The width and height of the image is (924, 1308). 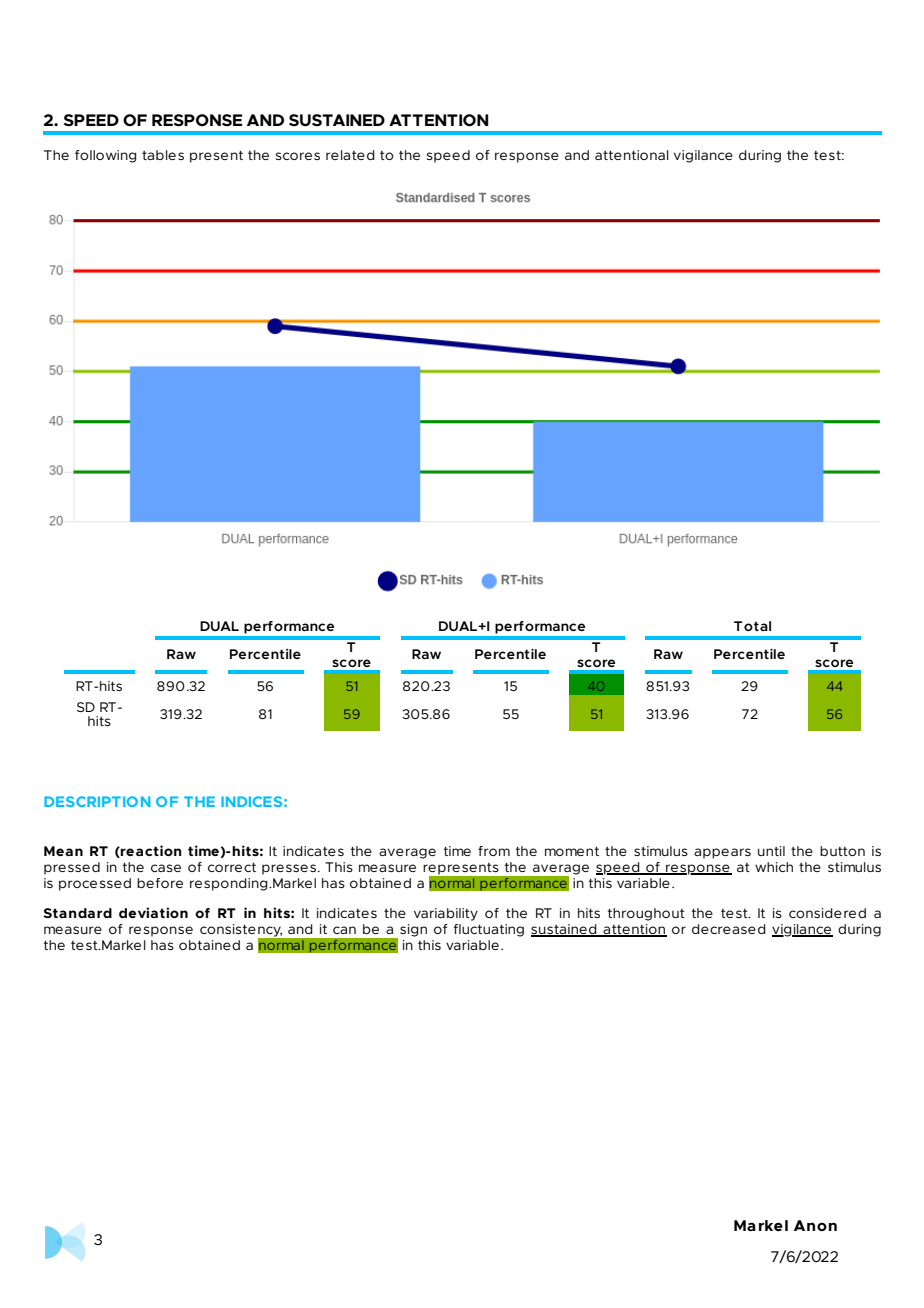 I want to click on related, so click(x=350, y=155).
